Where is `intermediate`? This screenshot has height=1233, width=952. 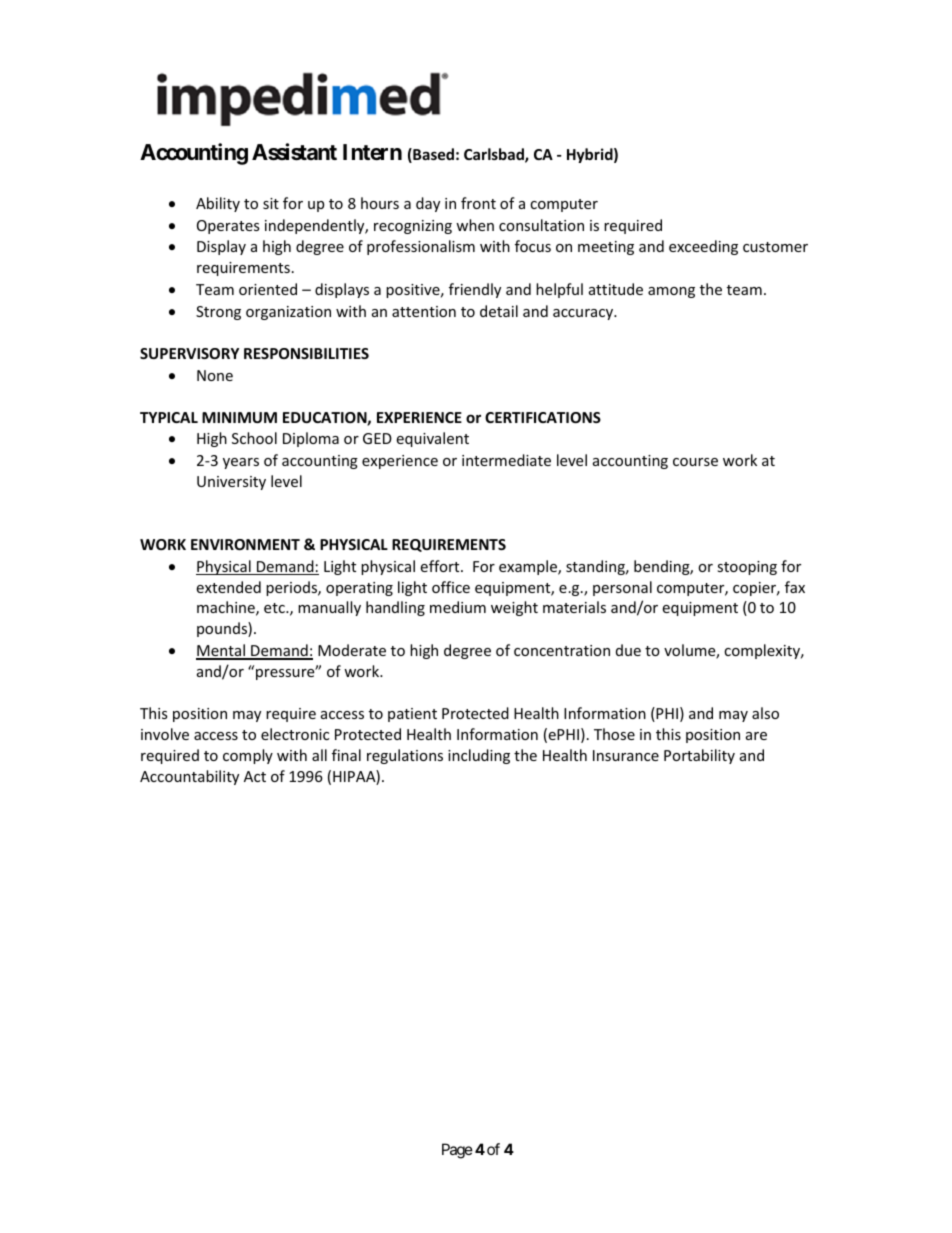
intermediate is located at coordinates (506, 460).
